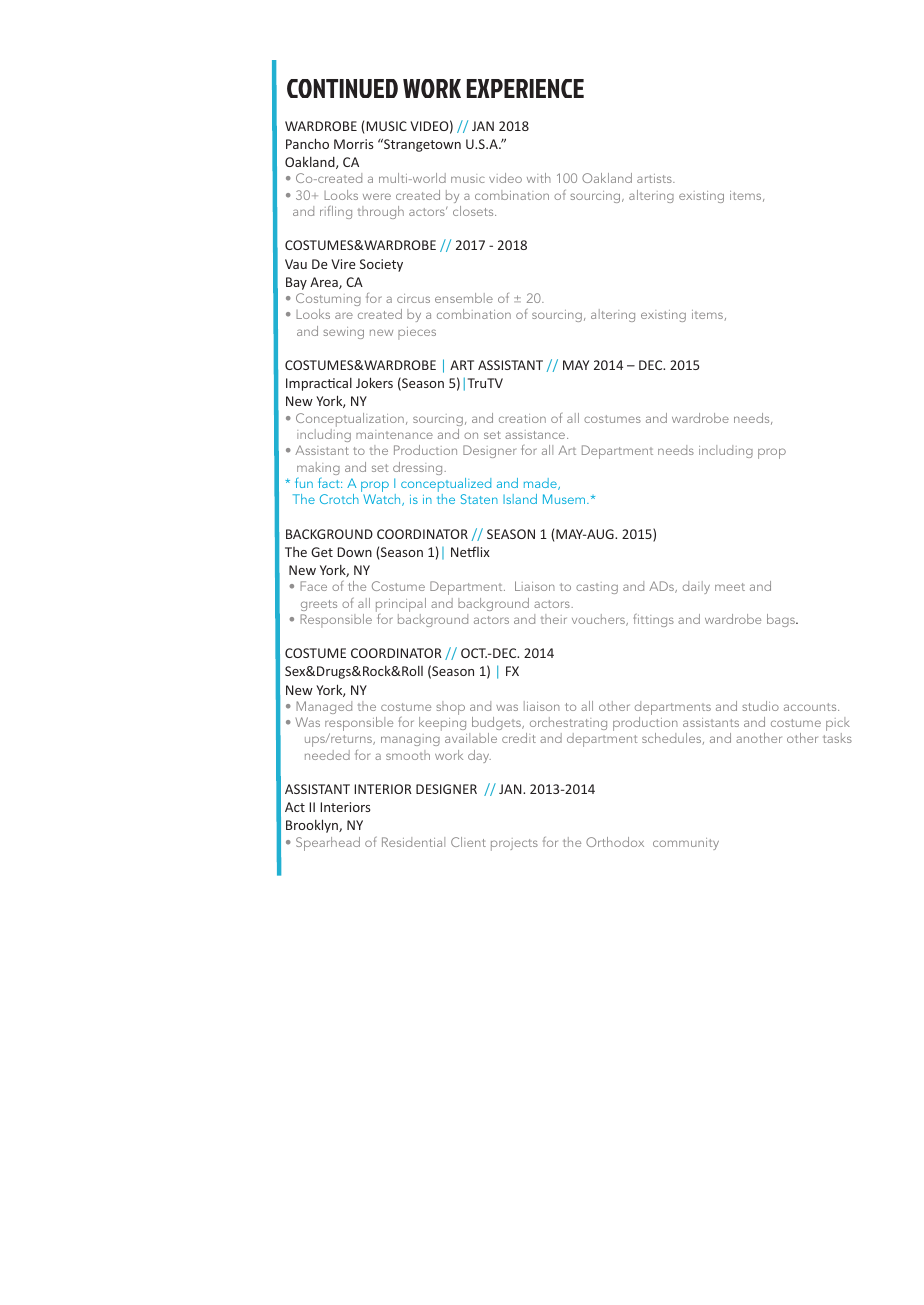 The width and height of the page is (924, 1305). I want to click on Spearhead, so click(328, 844).
